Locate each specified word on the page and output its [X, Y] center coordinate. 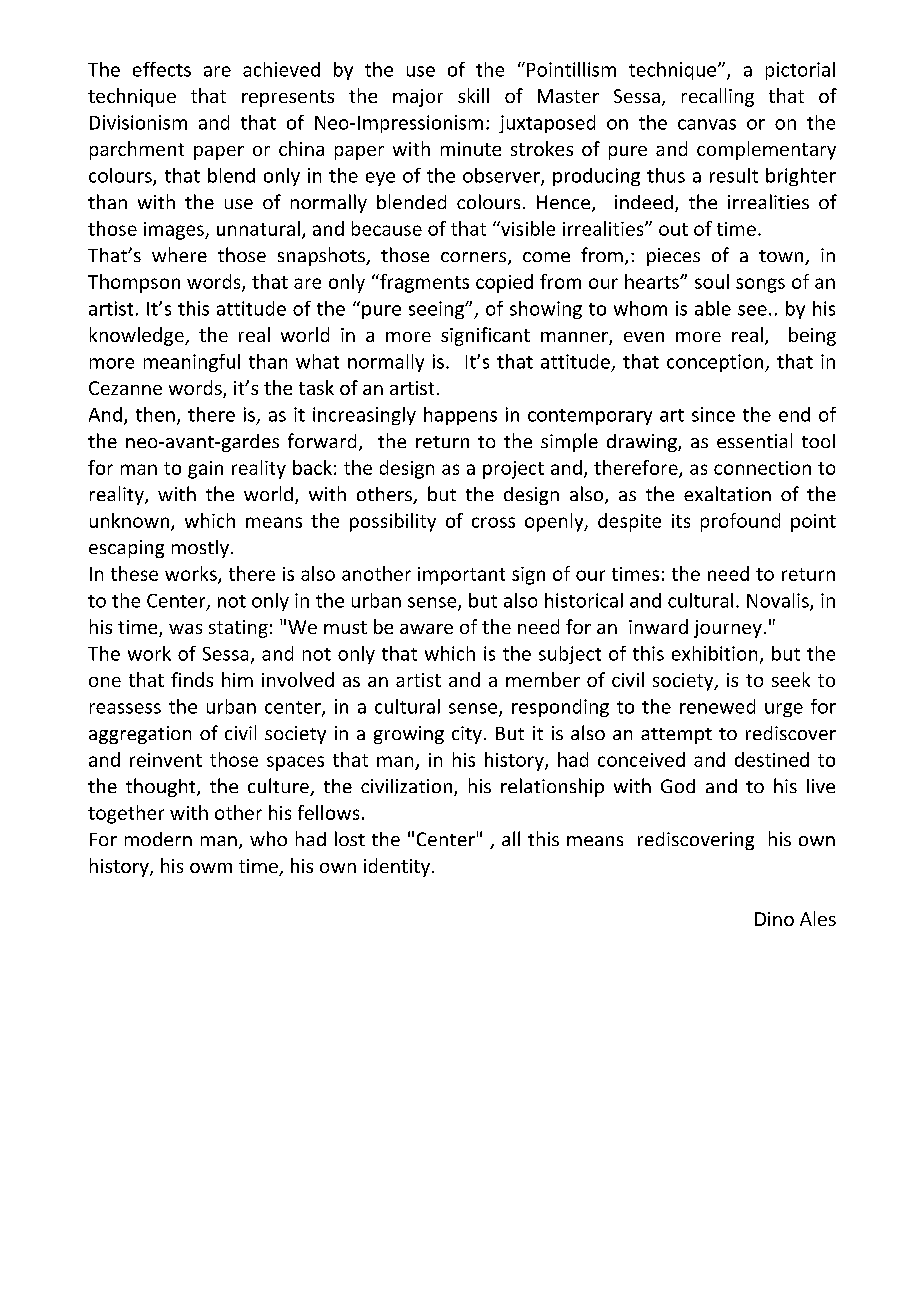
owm [211, 868]
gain [205, 470]
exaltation [727, 493]
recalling [718, 97]
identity [398, 867]
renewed [717, 706]
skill [473, 95]
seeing [438, 310]
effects [162, 69]
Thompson [134, 283]
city [467, 735]
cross [493, 522]
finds [192, 679]
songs [760, 285]
